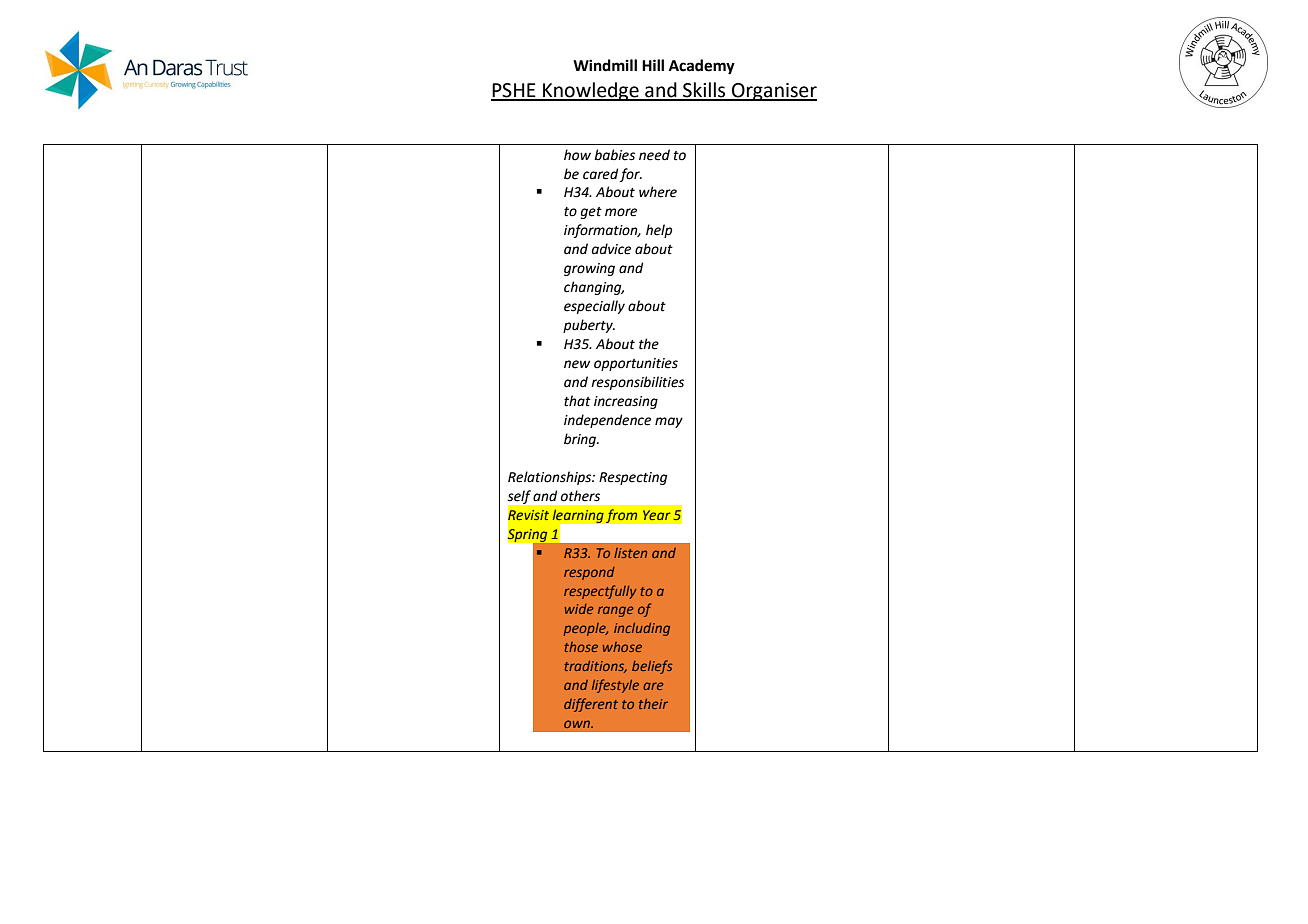  I want to click on may, so click(669, 422).
